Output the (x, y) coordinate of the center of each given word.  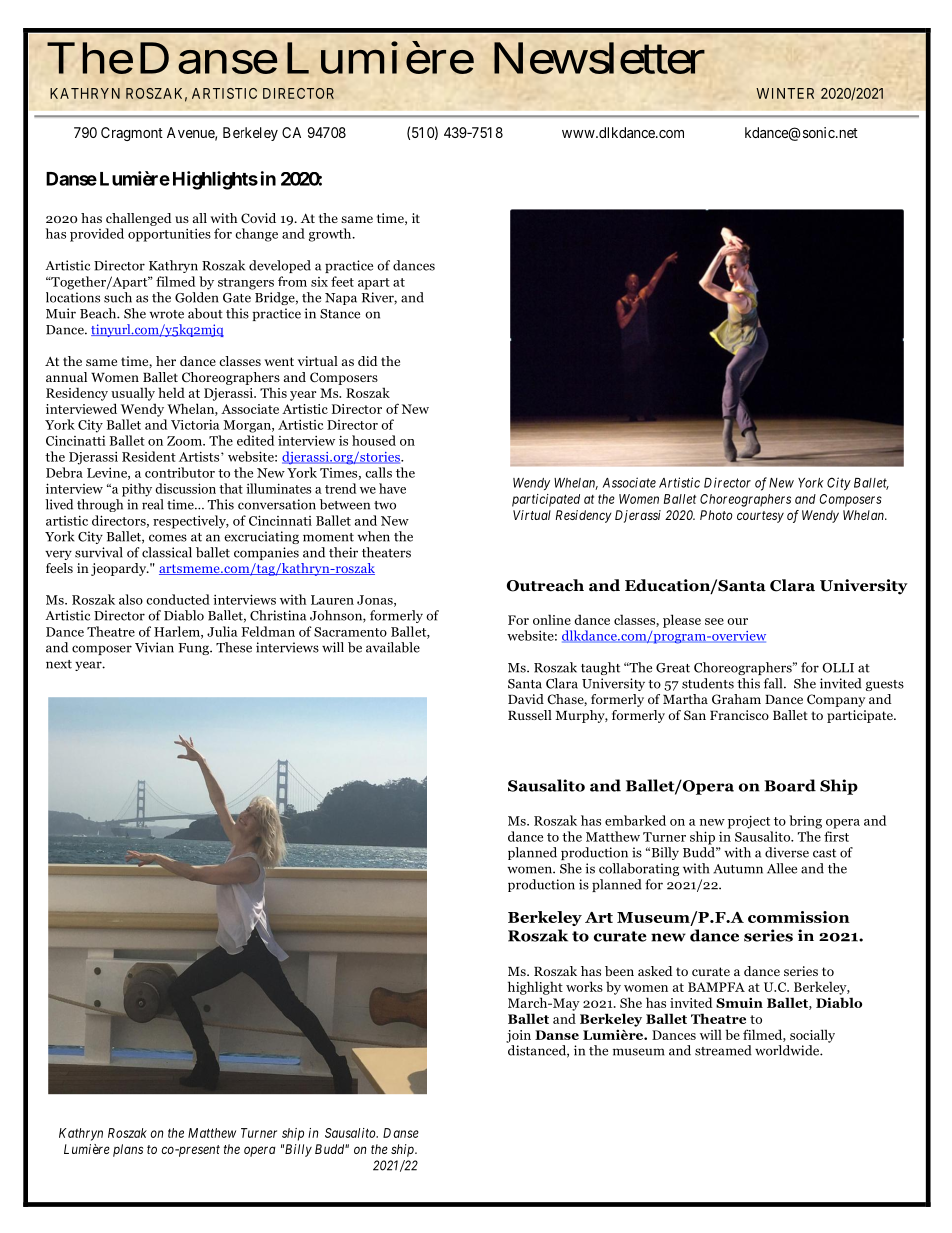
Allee (782, 868)
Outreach (545, 585)
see (714, 621)
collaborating (639, 869)
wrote (166, 314)
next (59, 664)
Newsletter (599, 58)
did (368, 361)
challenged (139, 219)
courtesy (760, 517)
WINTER (785, 93)
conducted (178, 599)
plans (128, 1150)
